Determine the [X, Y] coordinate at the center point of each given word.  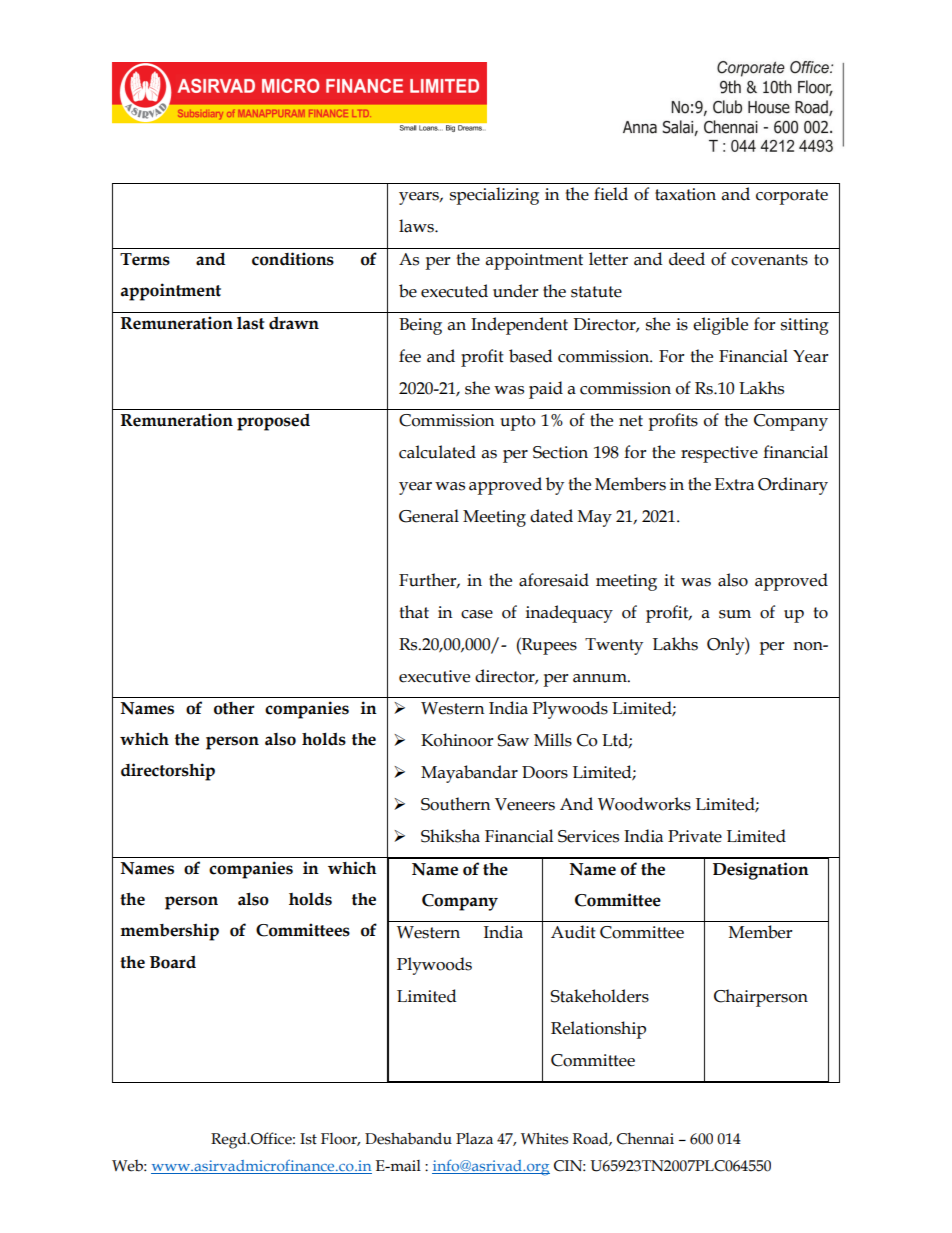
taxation [685, 194]
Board [173, 962]
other [234, 708]
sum [735, 614]
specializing [494, 196]
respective [719, 454]
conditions [293, 259]
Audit [573, 932]
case [477, 614]
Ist [308, 1139]
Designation [761, 871]
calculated [437, 452]
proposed [273, 422]
